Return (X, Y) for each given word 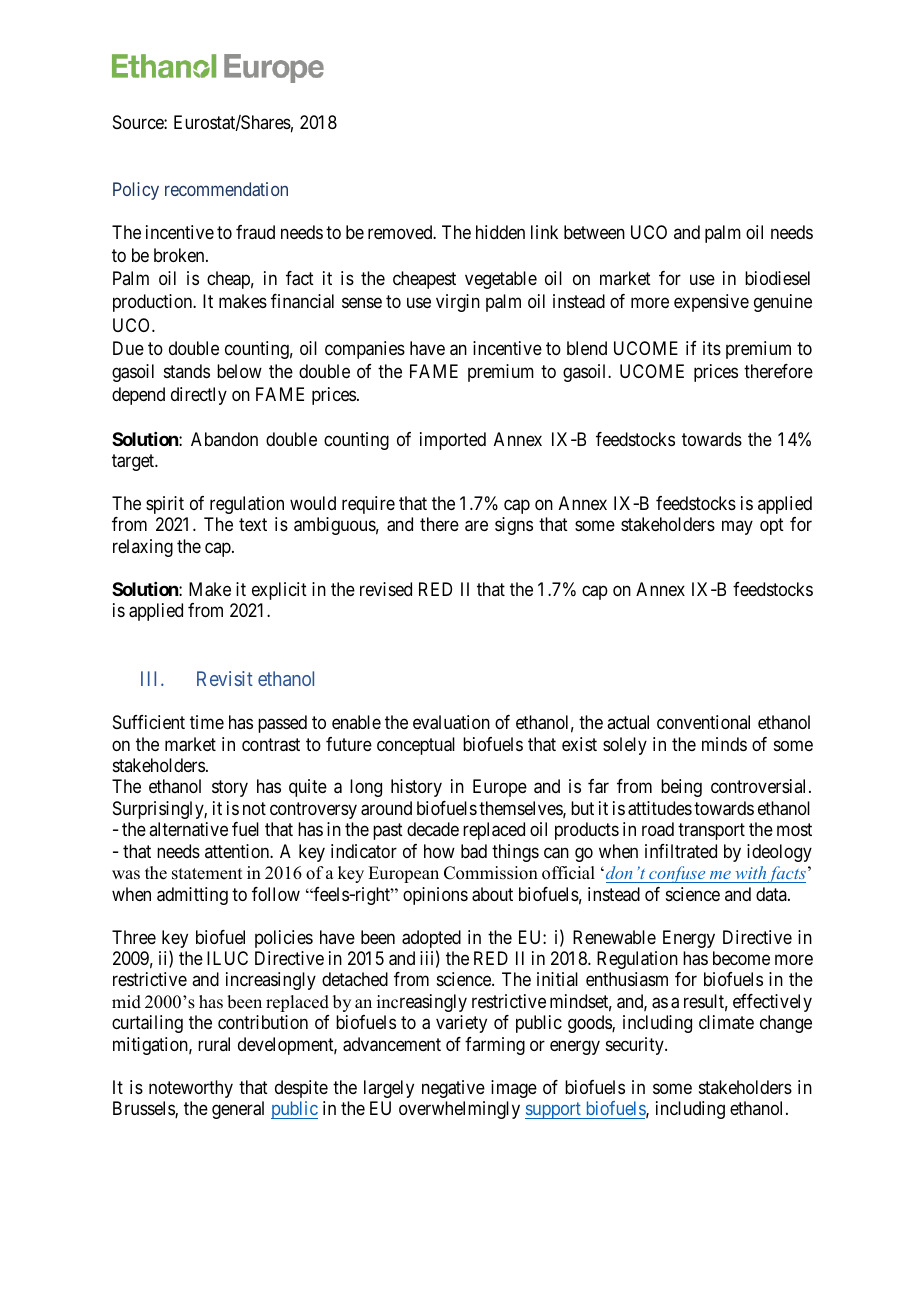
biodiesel (777, 278)
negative (453, 1089)
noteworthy (191, 1089)
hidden (500, 232)
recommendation (226, 189)
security (636, 1046)
